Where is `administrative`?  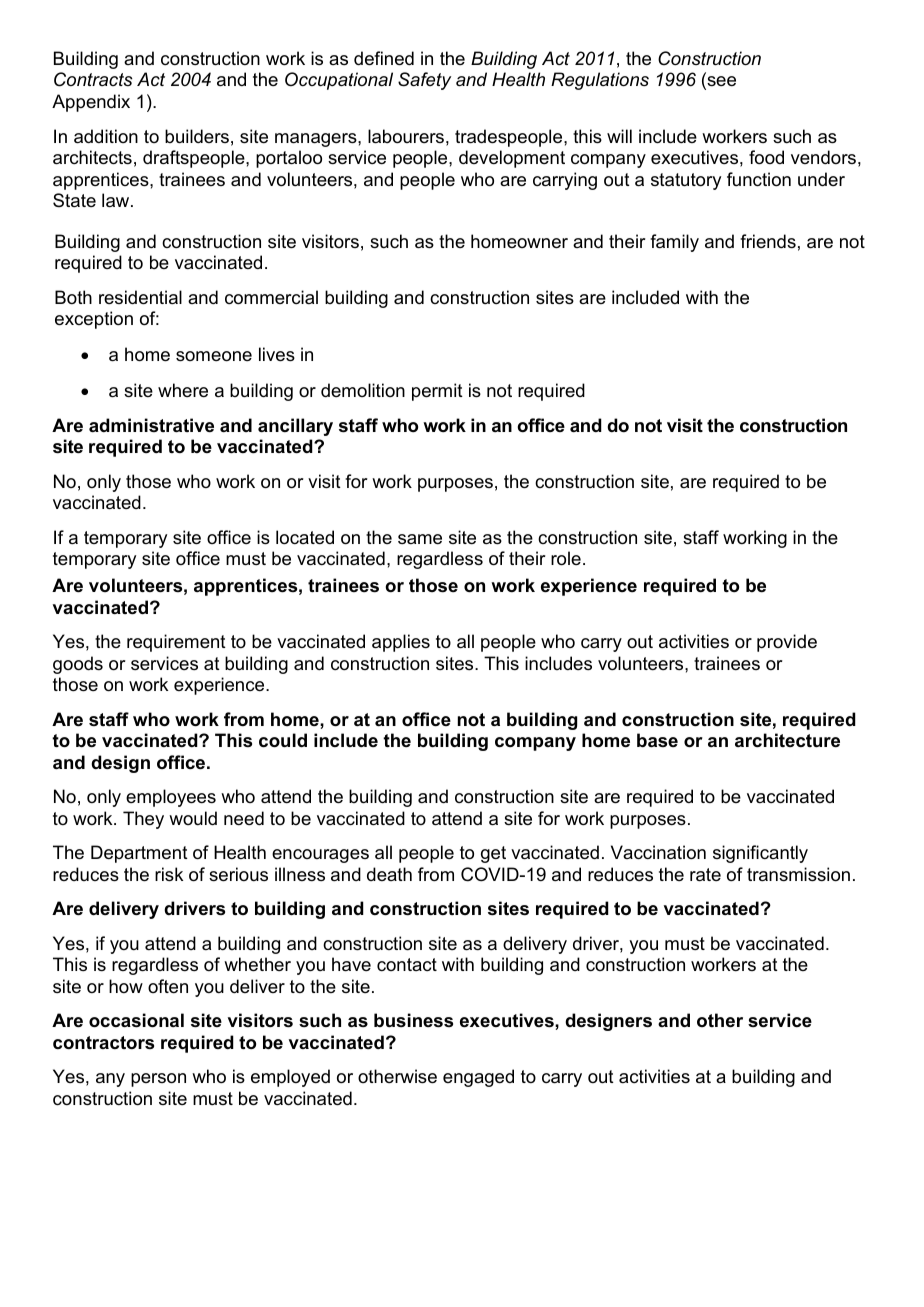
administrative is located at coordinates (151, 425).
